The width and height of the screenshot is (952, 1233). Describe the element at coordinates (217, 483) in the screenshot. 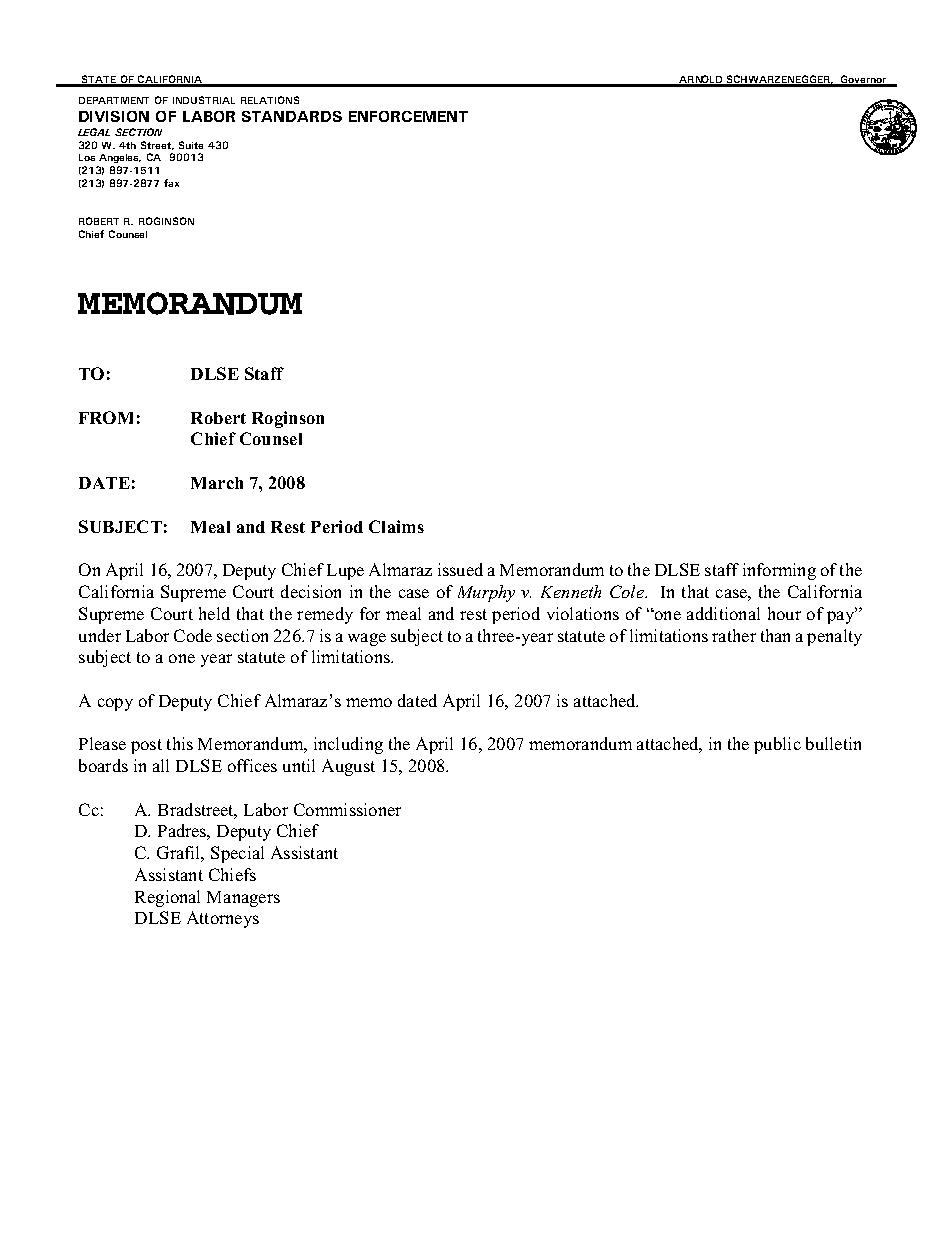

I see `March` at that location.
